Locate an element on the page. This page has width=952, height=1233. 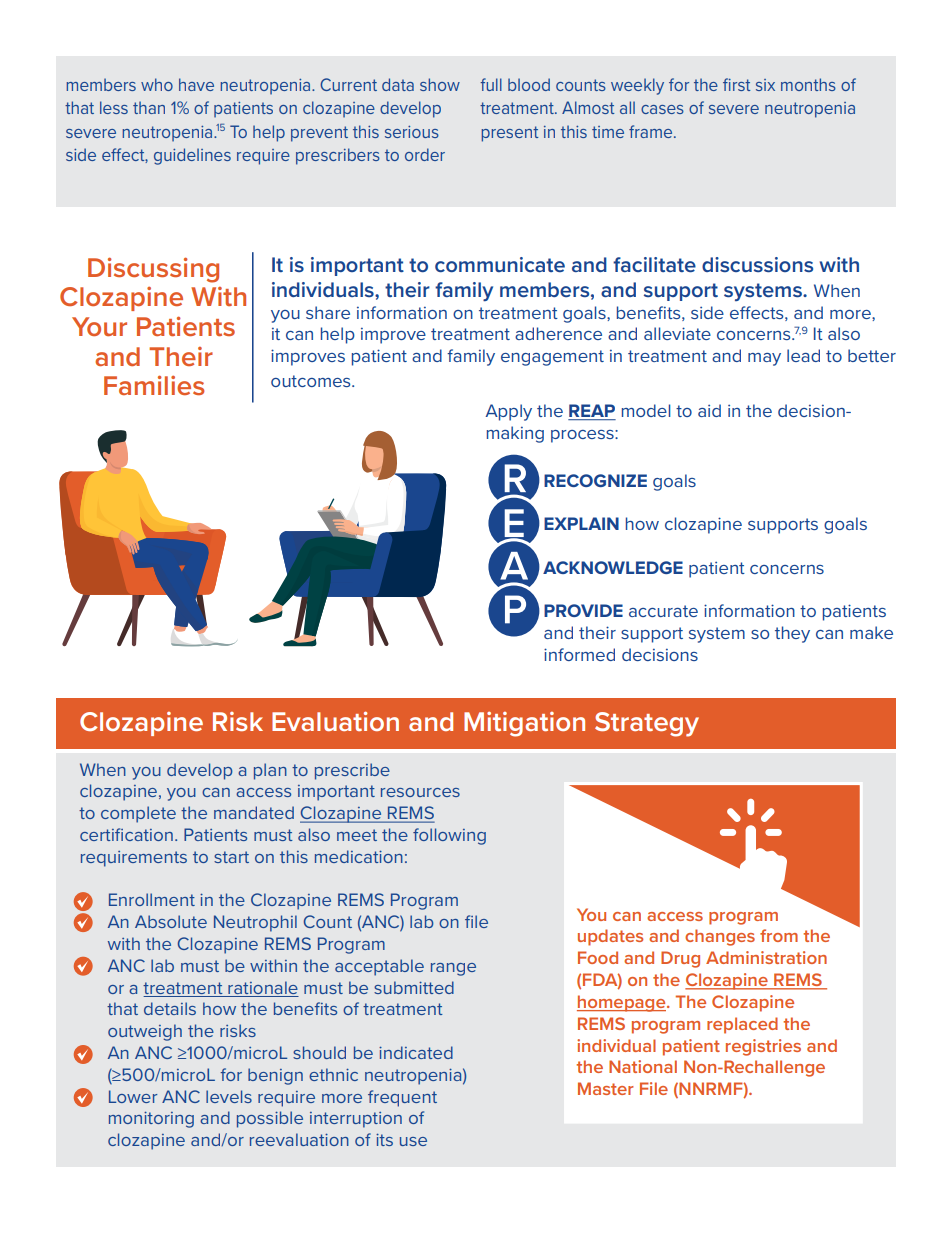
aid is located at coordinates (709, 410).
